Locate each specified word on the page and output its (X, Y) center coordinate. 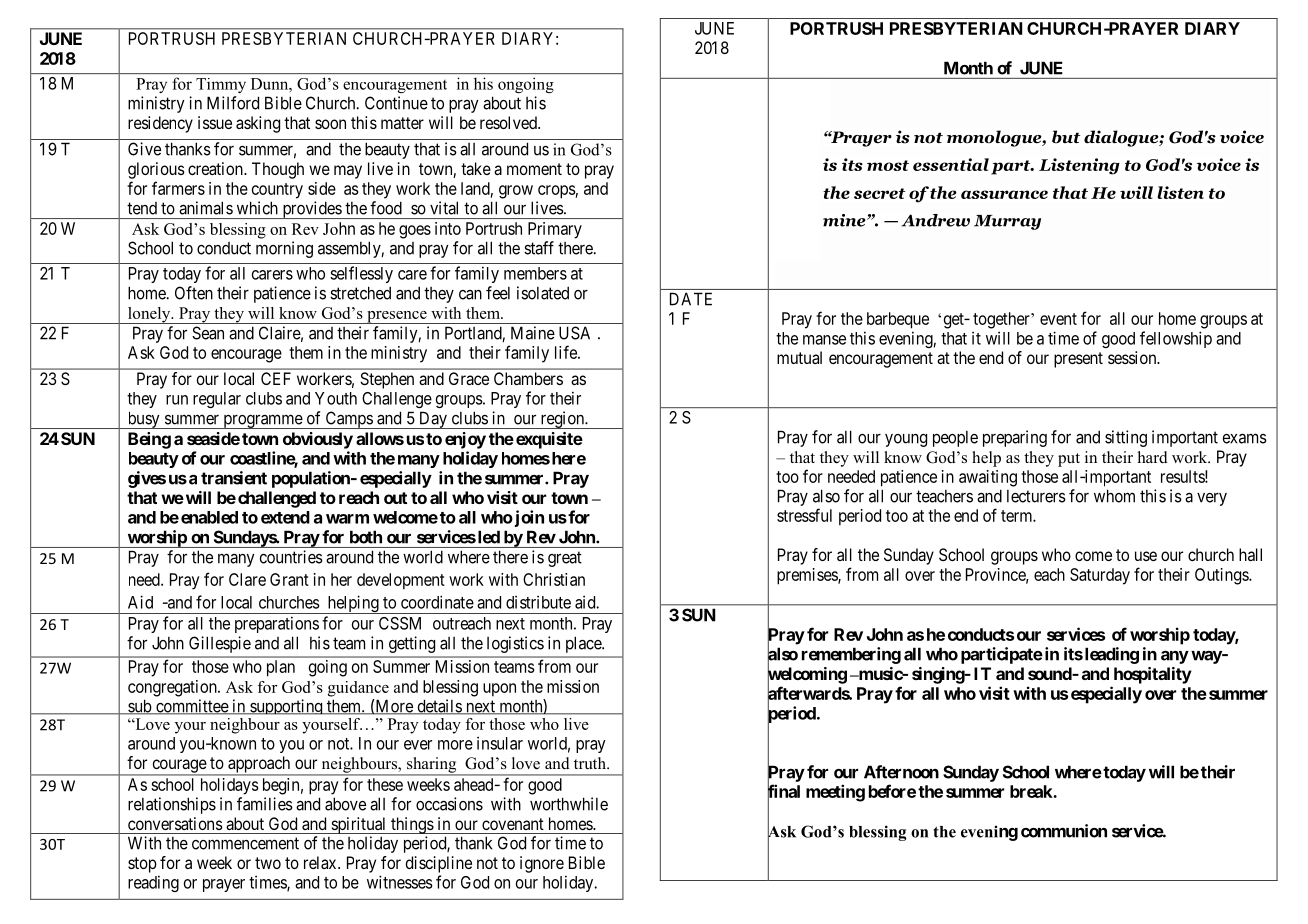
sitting (1126, 438)
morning (284, 249)
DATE (691, 299)
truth (591, 763)
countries (291, 557)
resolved (509, 122)
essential (951, 164)
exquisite (549, 440)
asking (258, 124)
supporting (286, 707)
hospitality (1153, 675)
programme (262, 421)
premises (808, 576)
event (1058, 319)
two (268, 863)
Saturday (1100, 576)
